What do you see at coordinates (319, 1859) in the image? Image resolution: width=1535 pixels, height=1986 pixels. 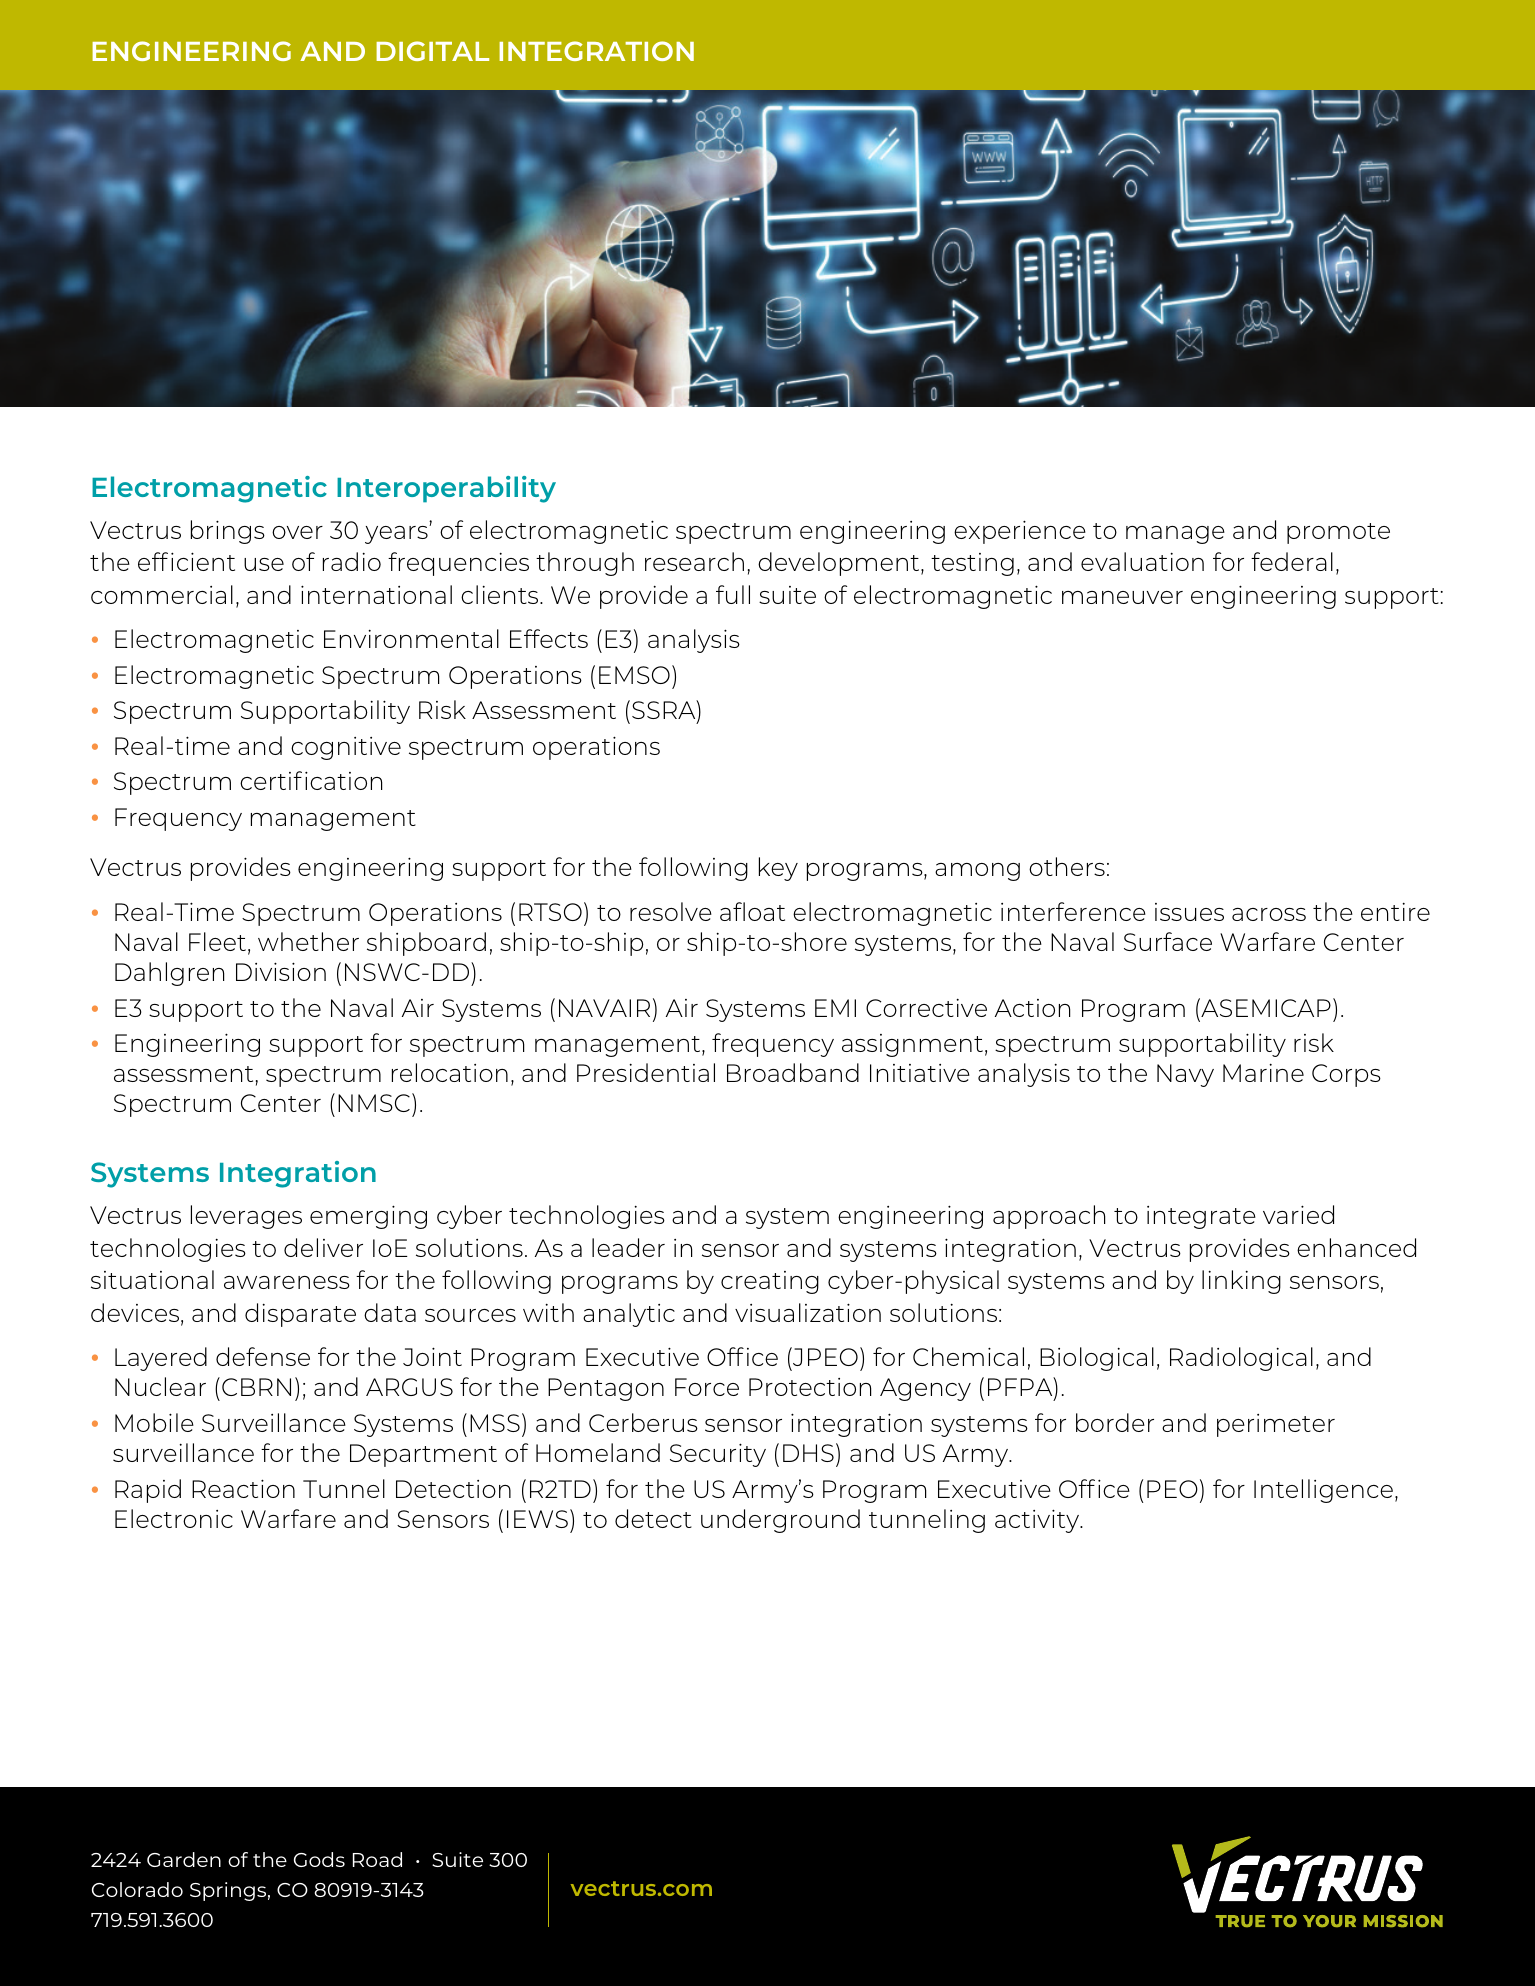 I see `Gods` at bounding box center [319, 1859].
